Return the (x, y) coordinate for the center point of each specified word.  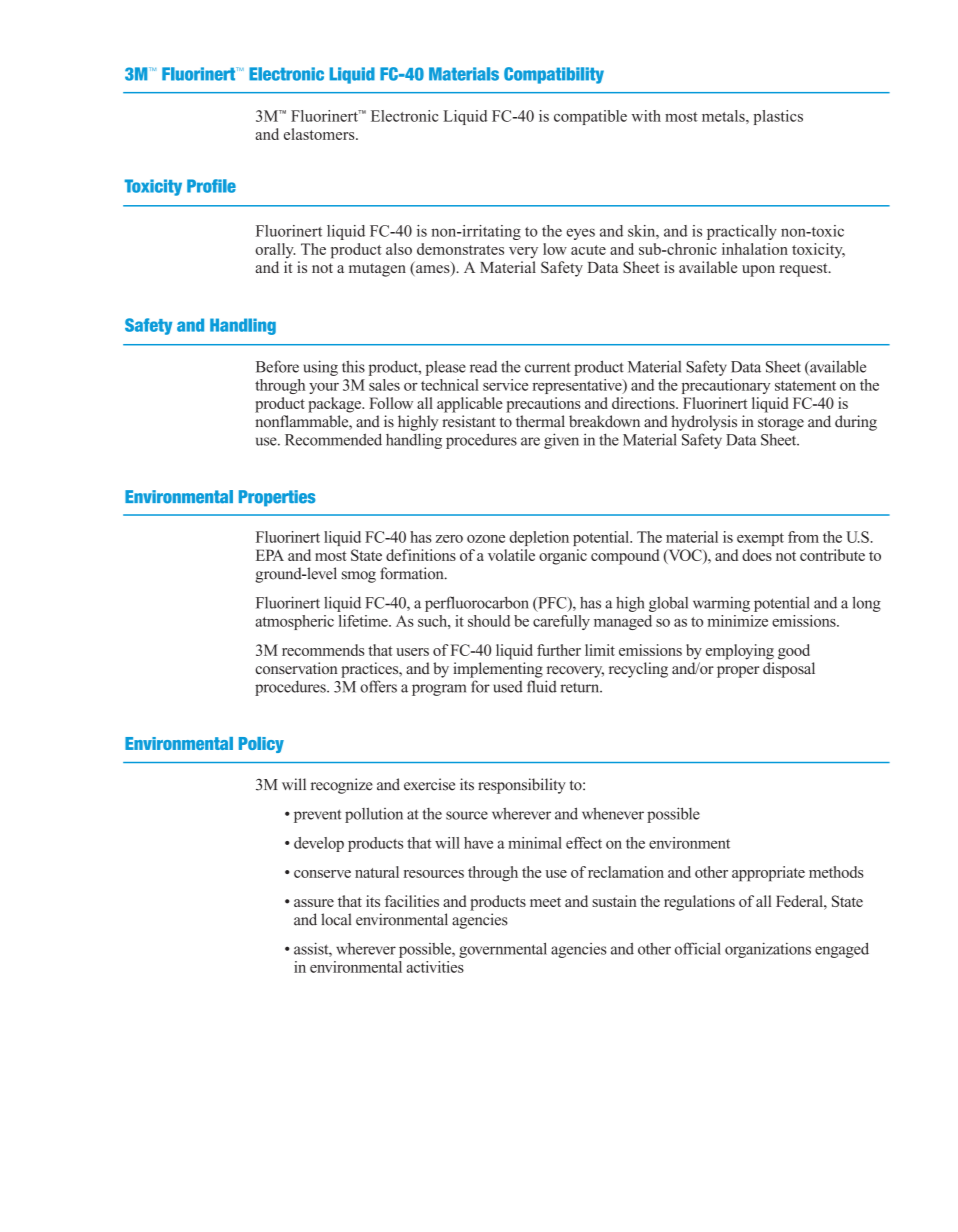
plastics (778, 117)
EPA (270, 555)
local (336, 919)
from (803, 537)
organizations (768, 950)
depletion (539, 538)
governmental (503, 950)
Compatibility (554, 75)
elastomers (320, 134)
